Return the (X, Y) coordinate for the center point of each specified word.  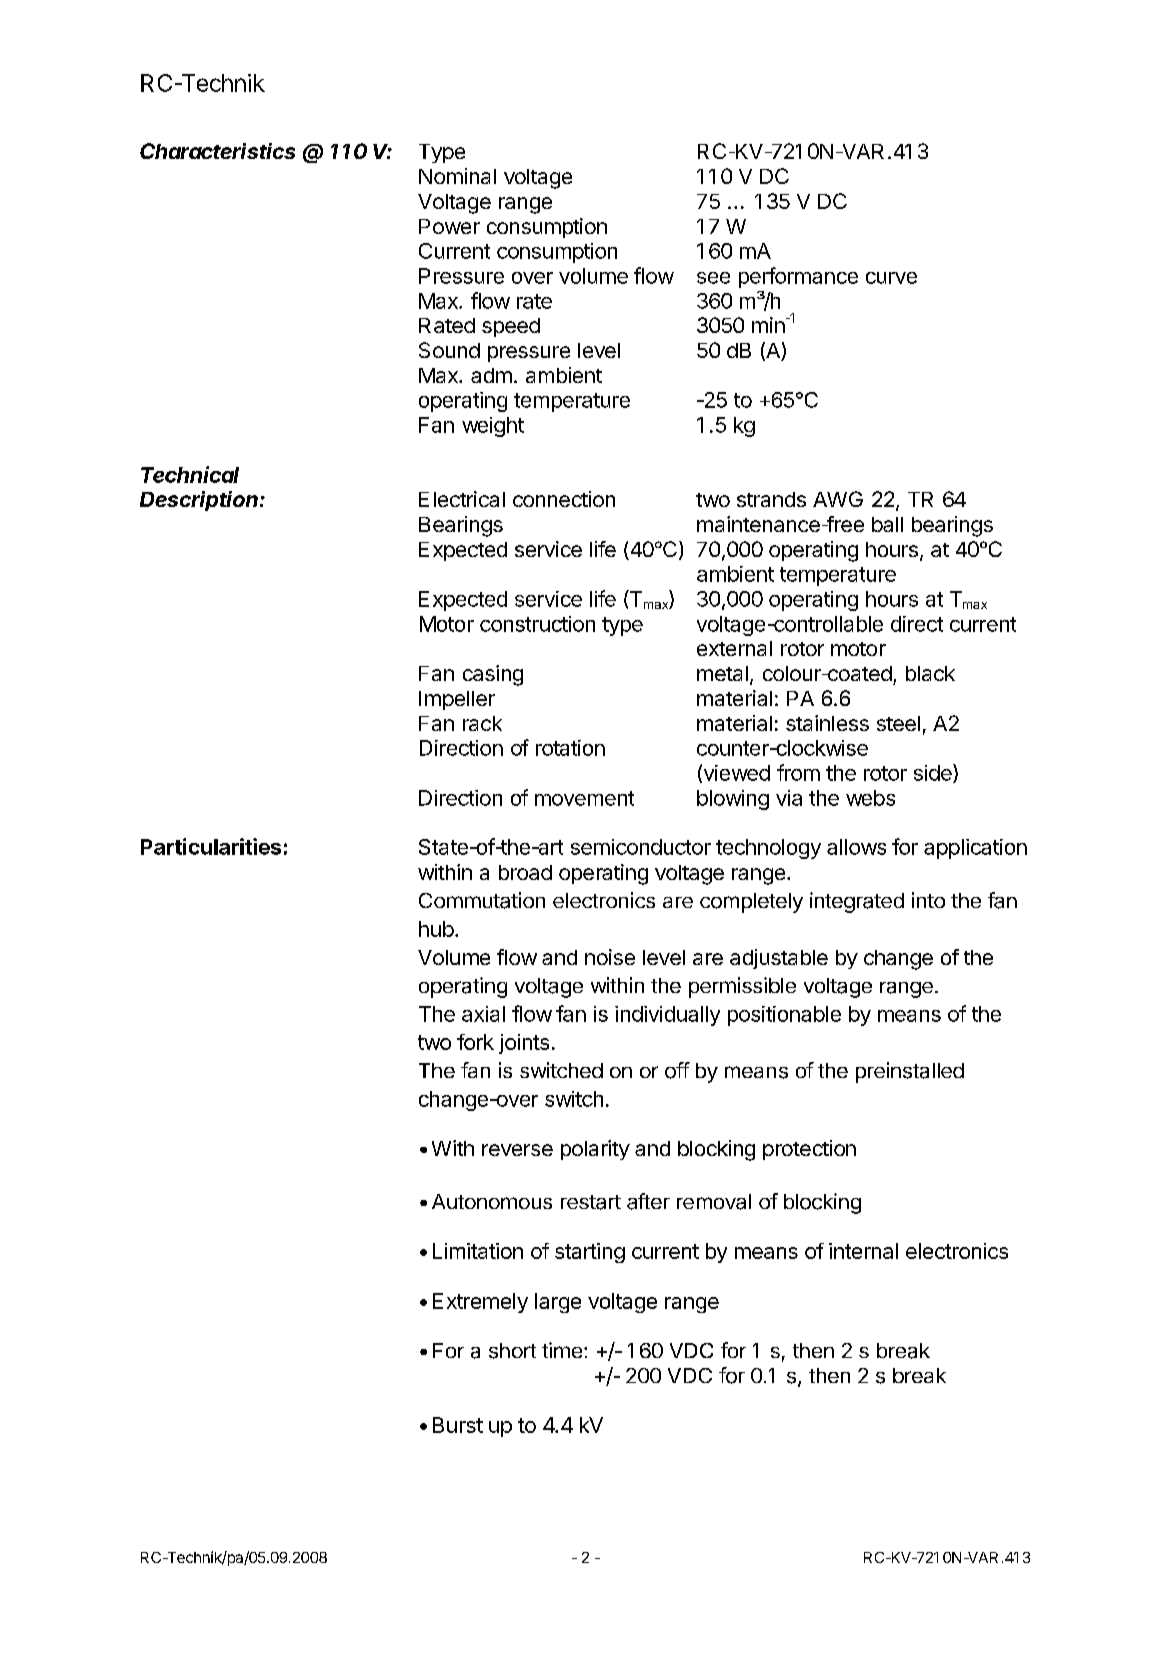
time (562, 1350)
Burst (458, 1425)
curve (891, 278)
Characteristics (217, 151)
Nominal (457, 176)
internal (863, 1251)
